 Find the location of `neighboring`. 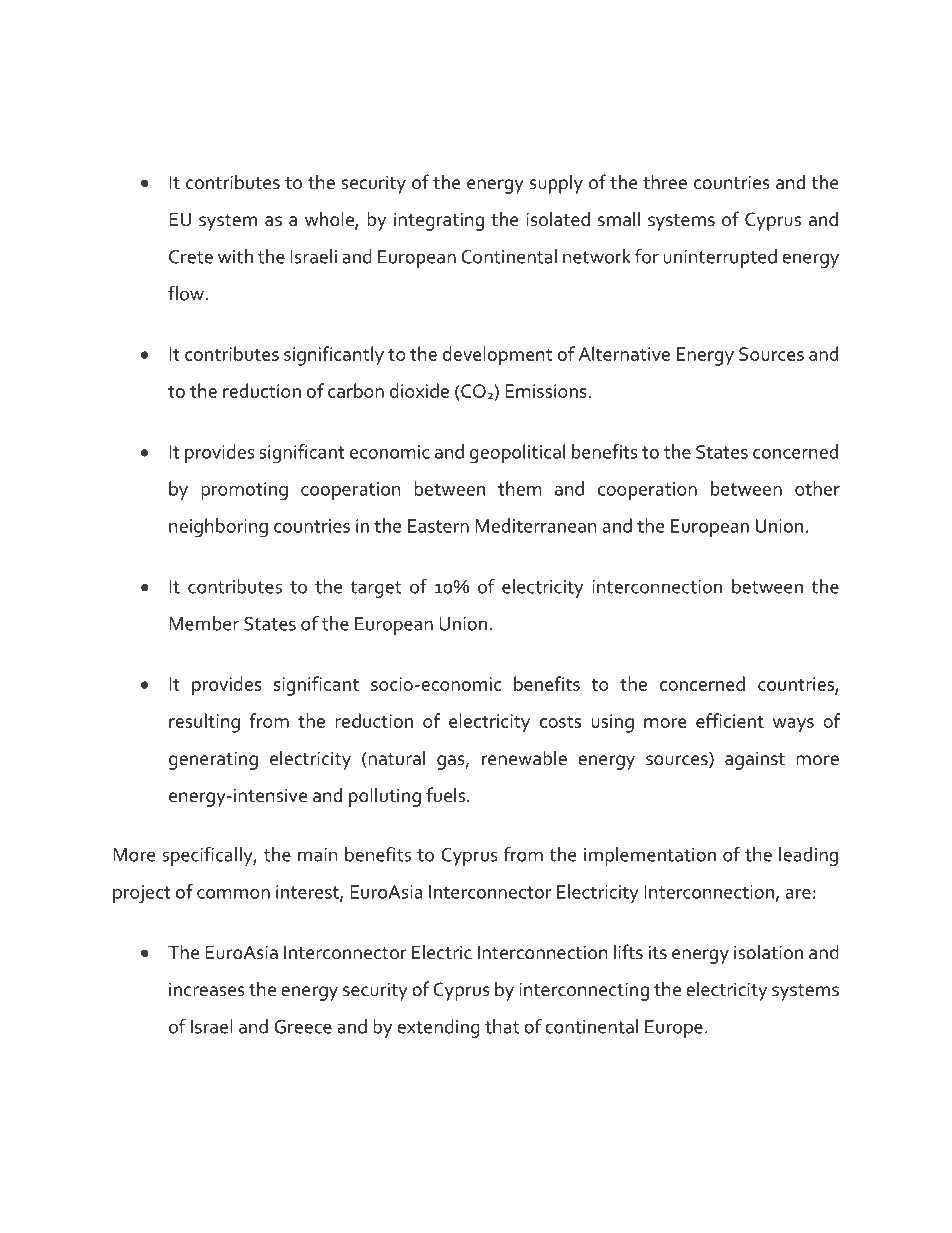

neighboring is located at coordinates (218, 528).
